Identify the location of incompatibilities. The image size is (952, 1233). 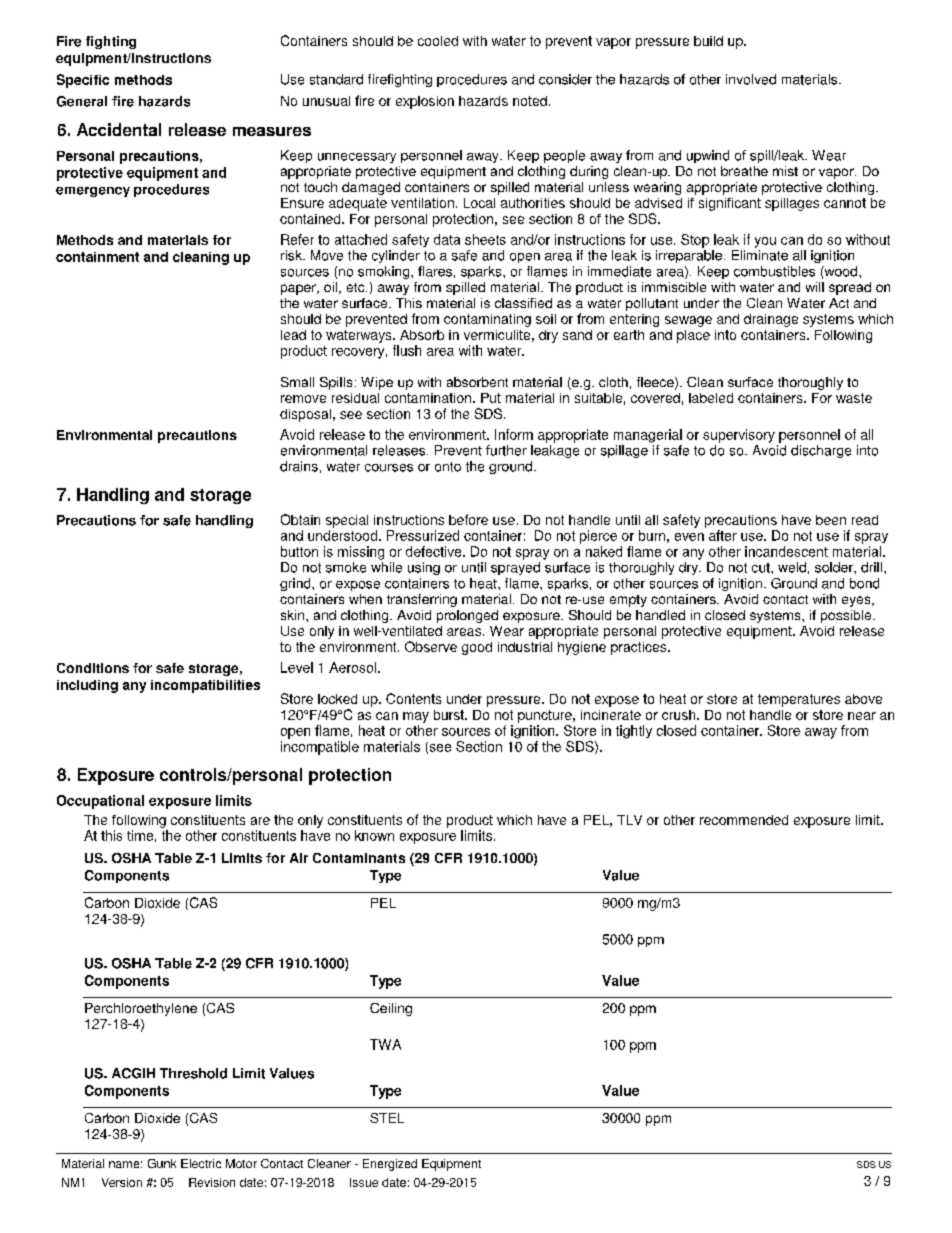
(205, 686).
